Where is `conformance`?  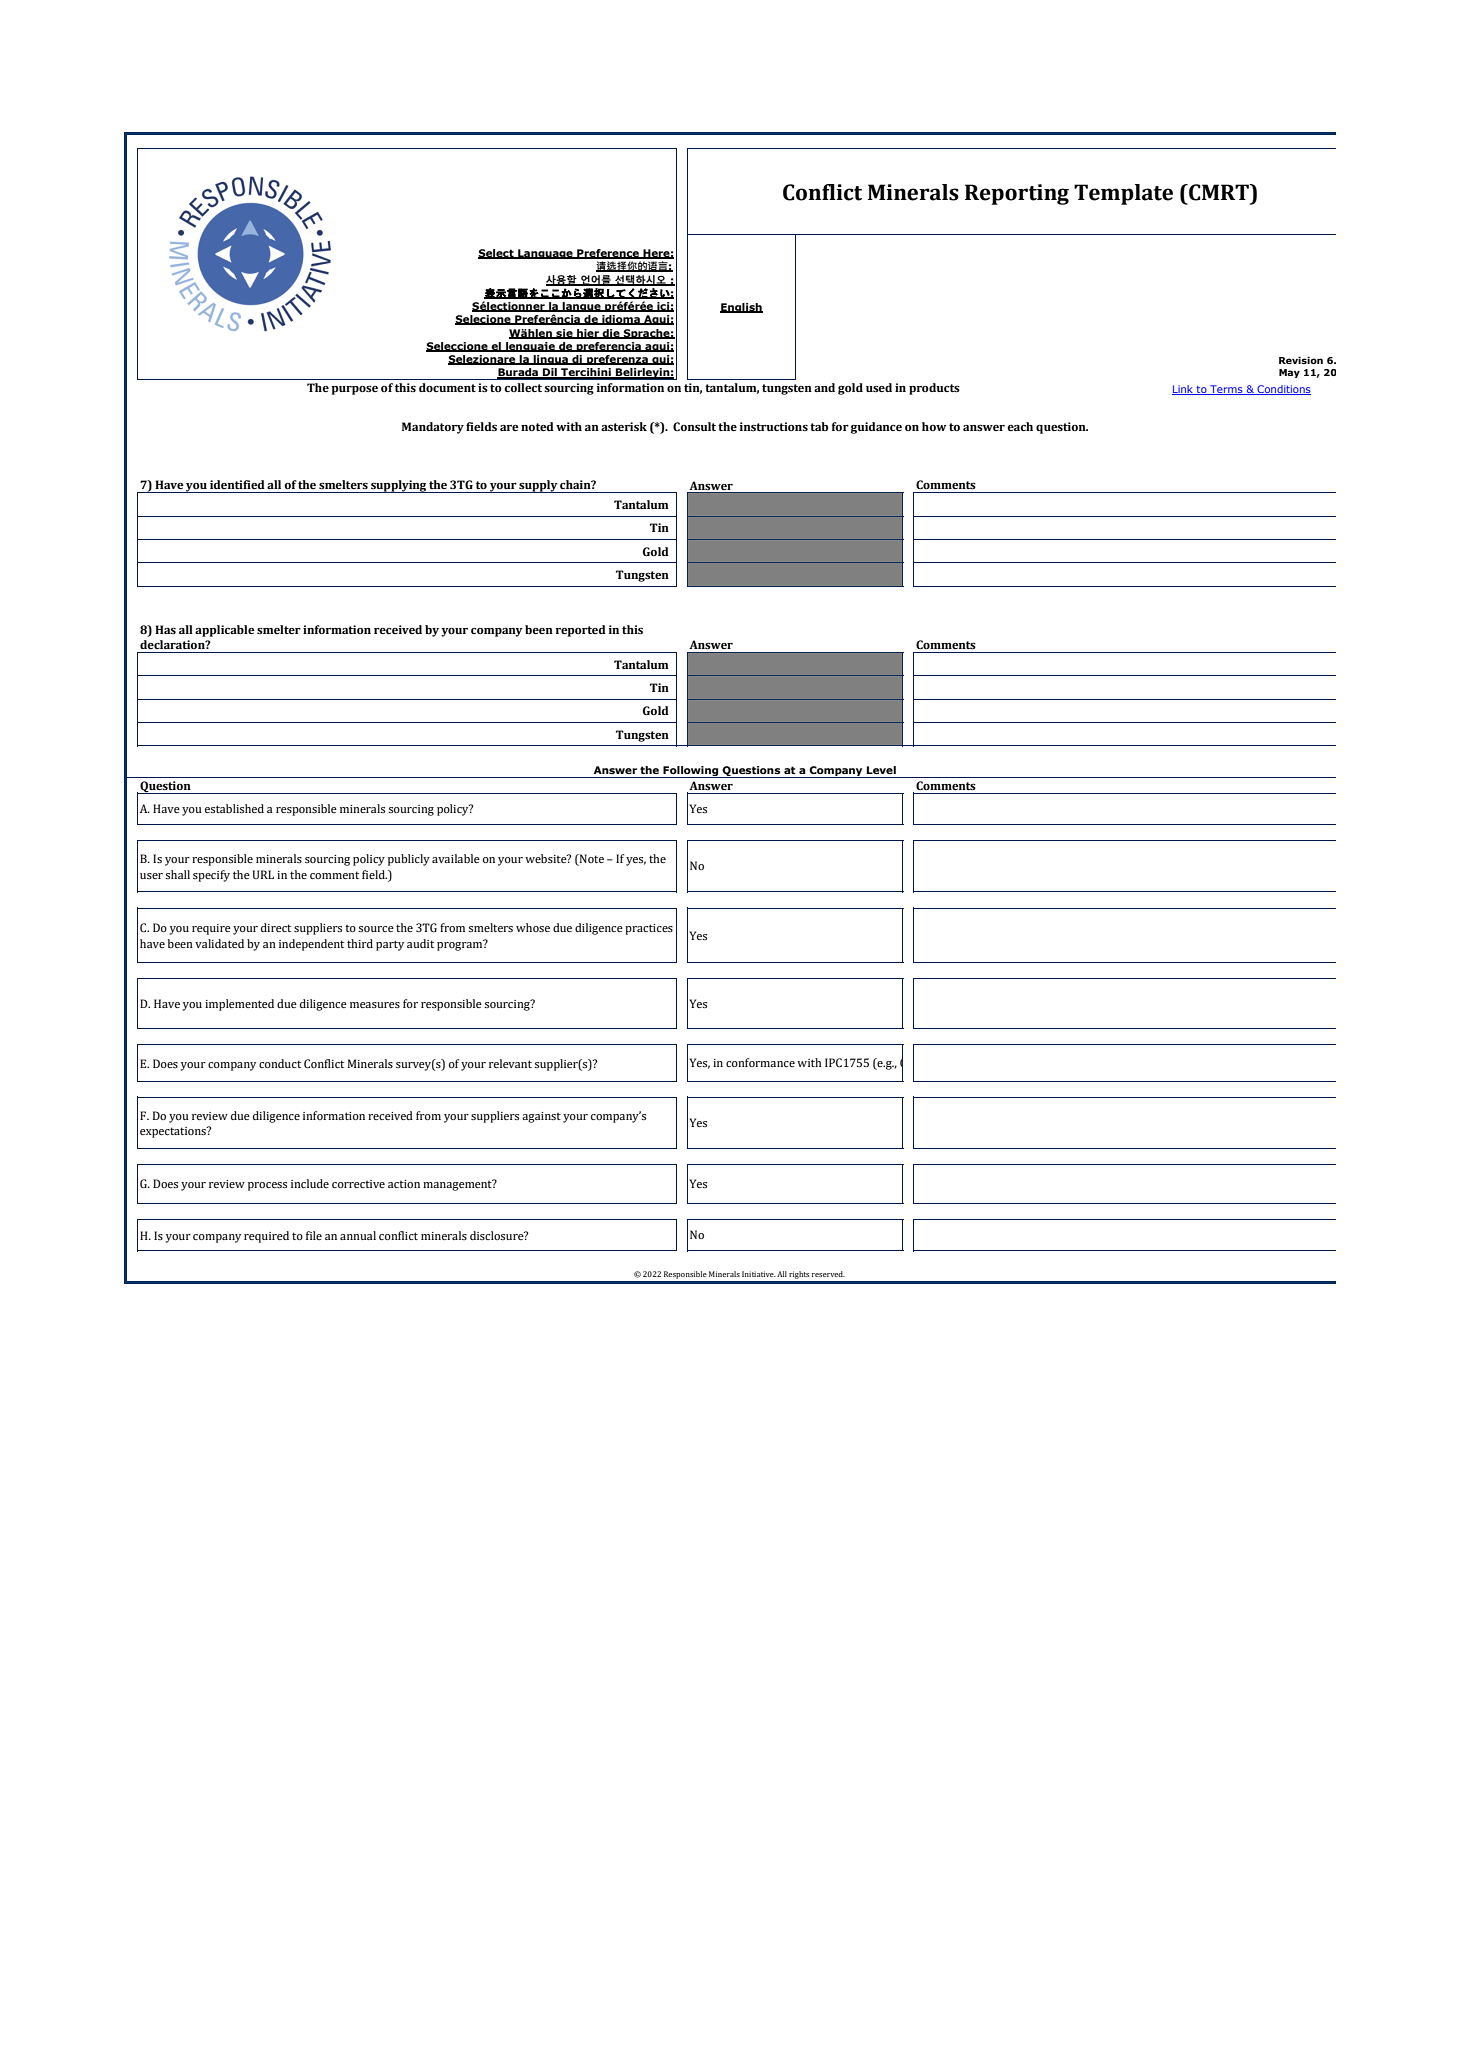 conformance is located at coordinates (760, 1062).
